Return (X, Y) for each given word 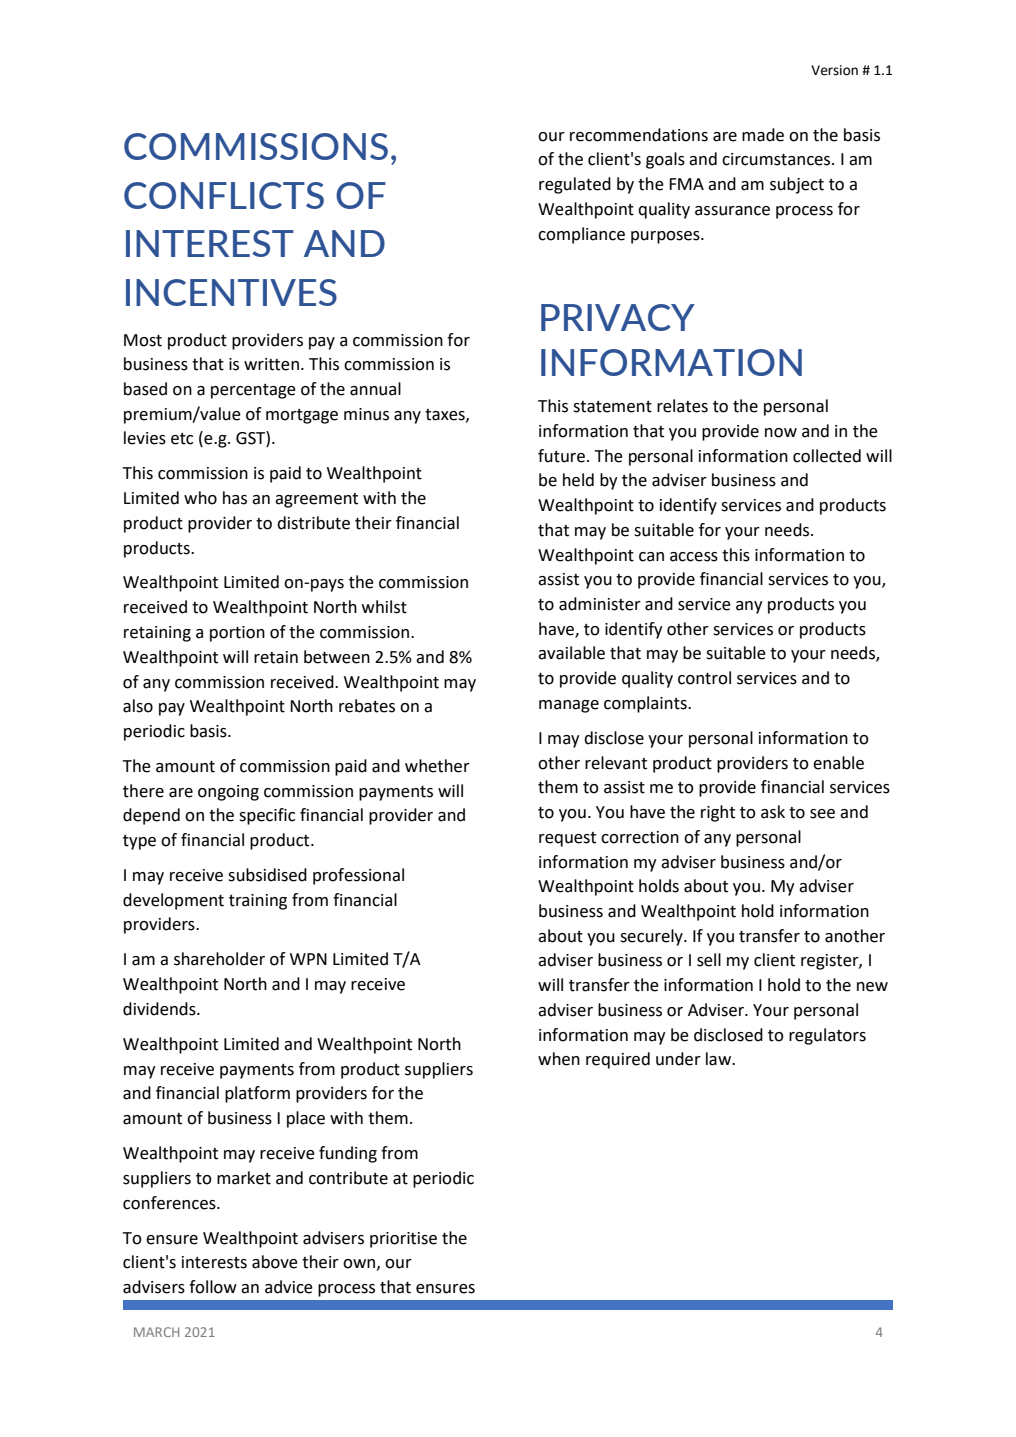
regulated (575, 185)
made (763, 135)
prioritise (403, 1240)
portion (237, 634)
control (704, 678)
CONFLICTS (224, 195)
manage (569, 706)
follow (213, 1287)
